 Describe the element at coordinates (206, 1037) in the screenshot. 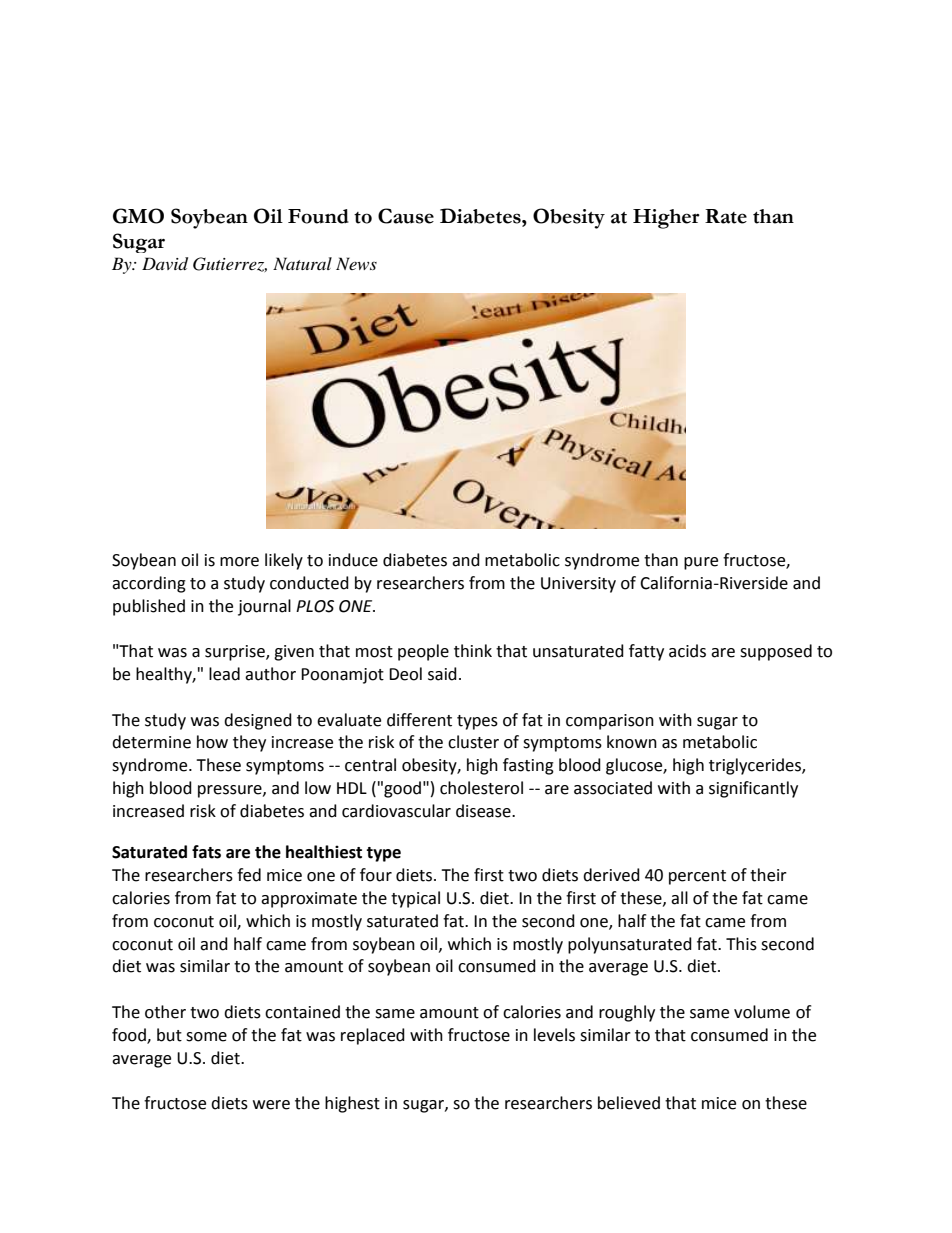

I see `some` at that location.
